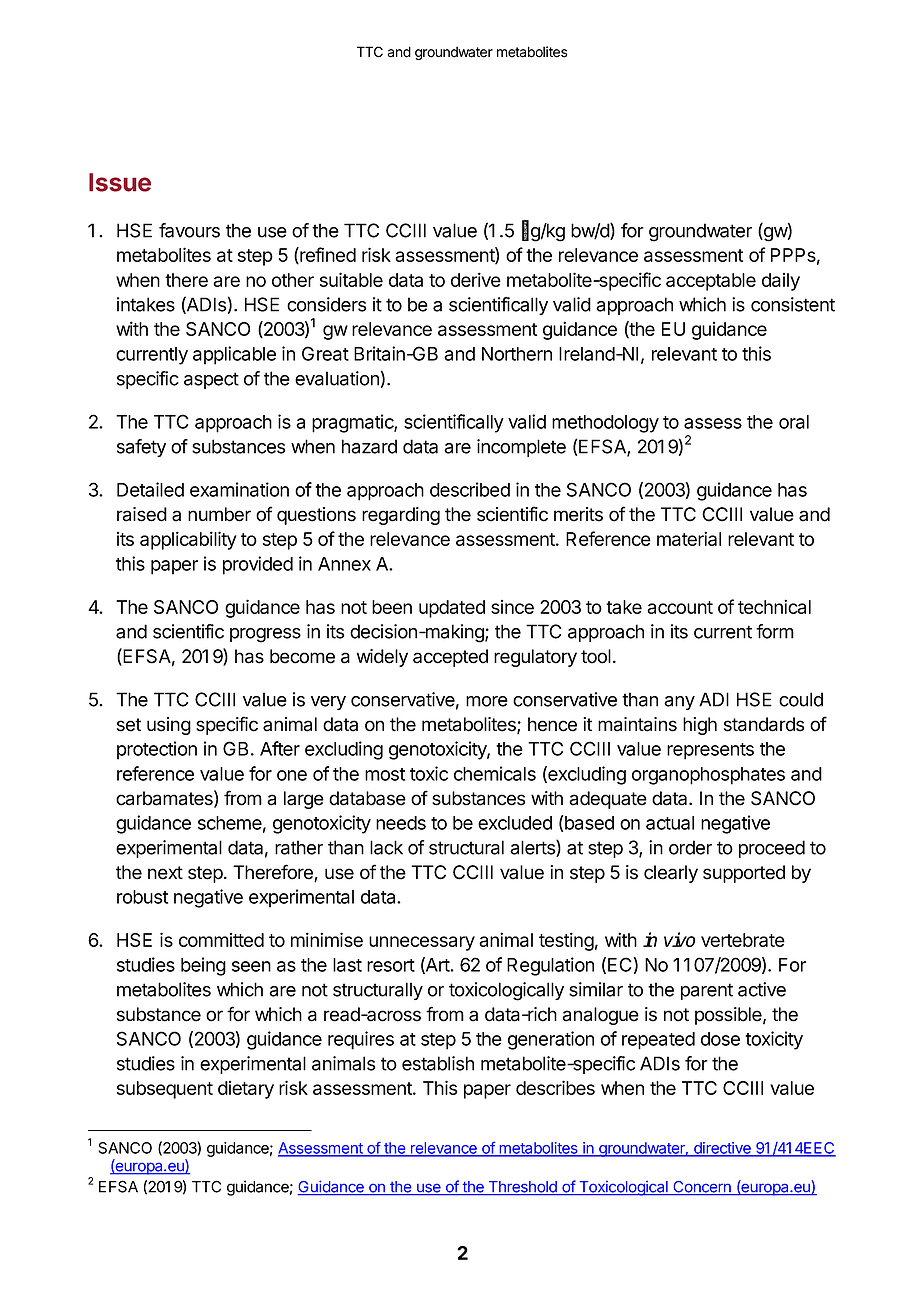  Describe the element at coordinates (679, 703) in the page. I see `any` at that location.
